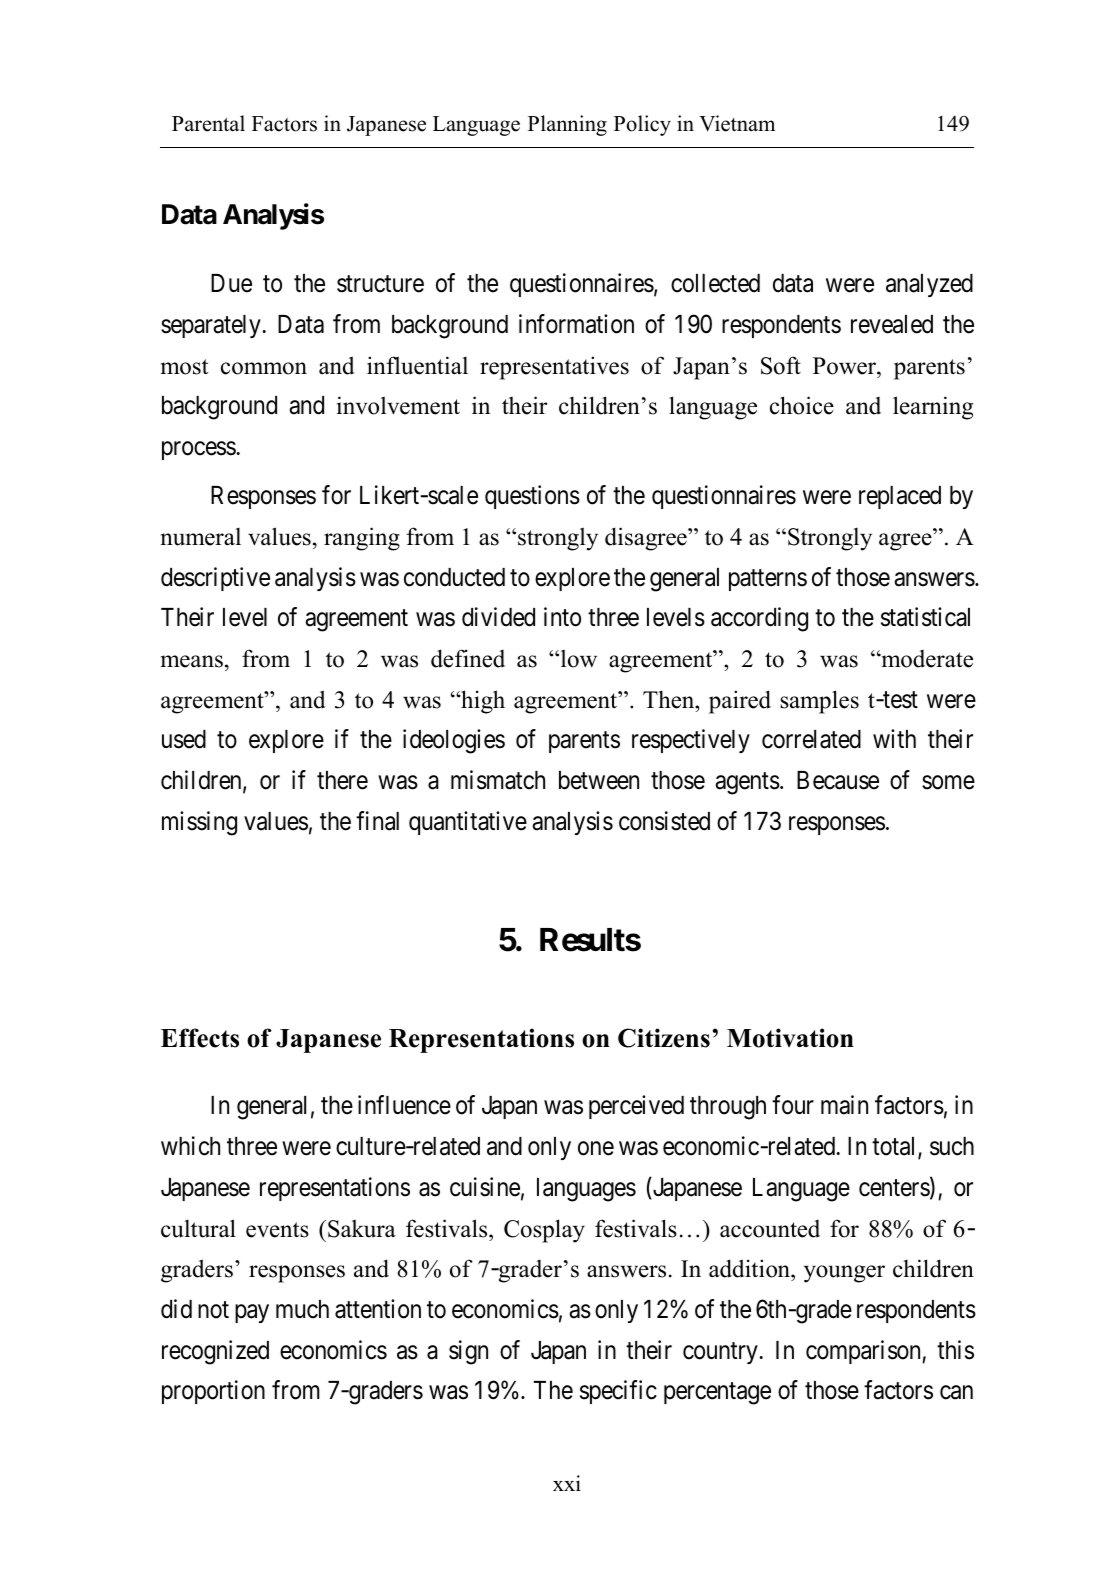 The height and width of the document is (1570, 1102). I want to click on descriptive, so click(215, 579).
